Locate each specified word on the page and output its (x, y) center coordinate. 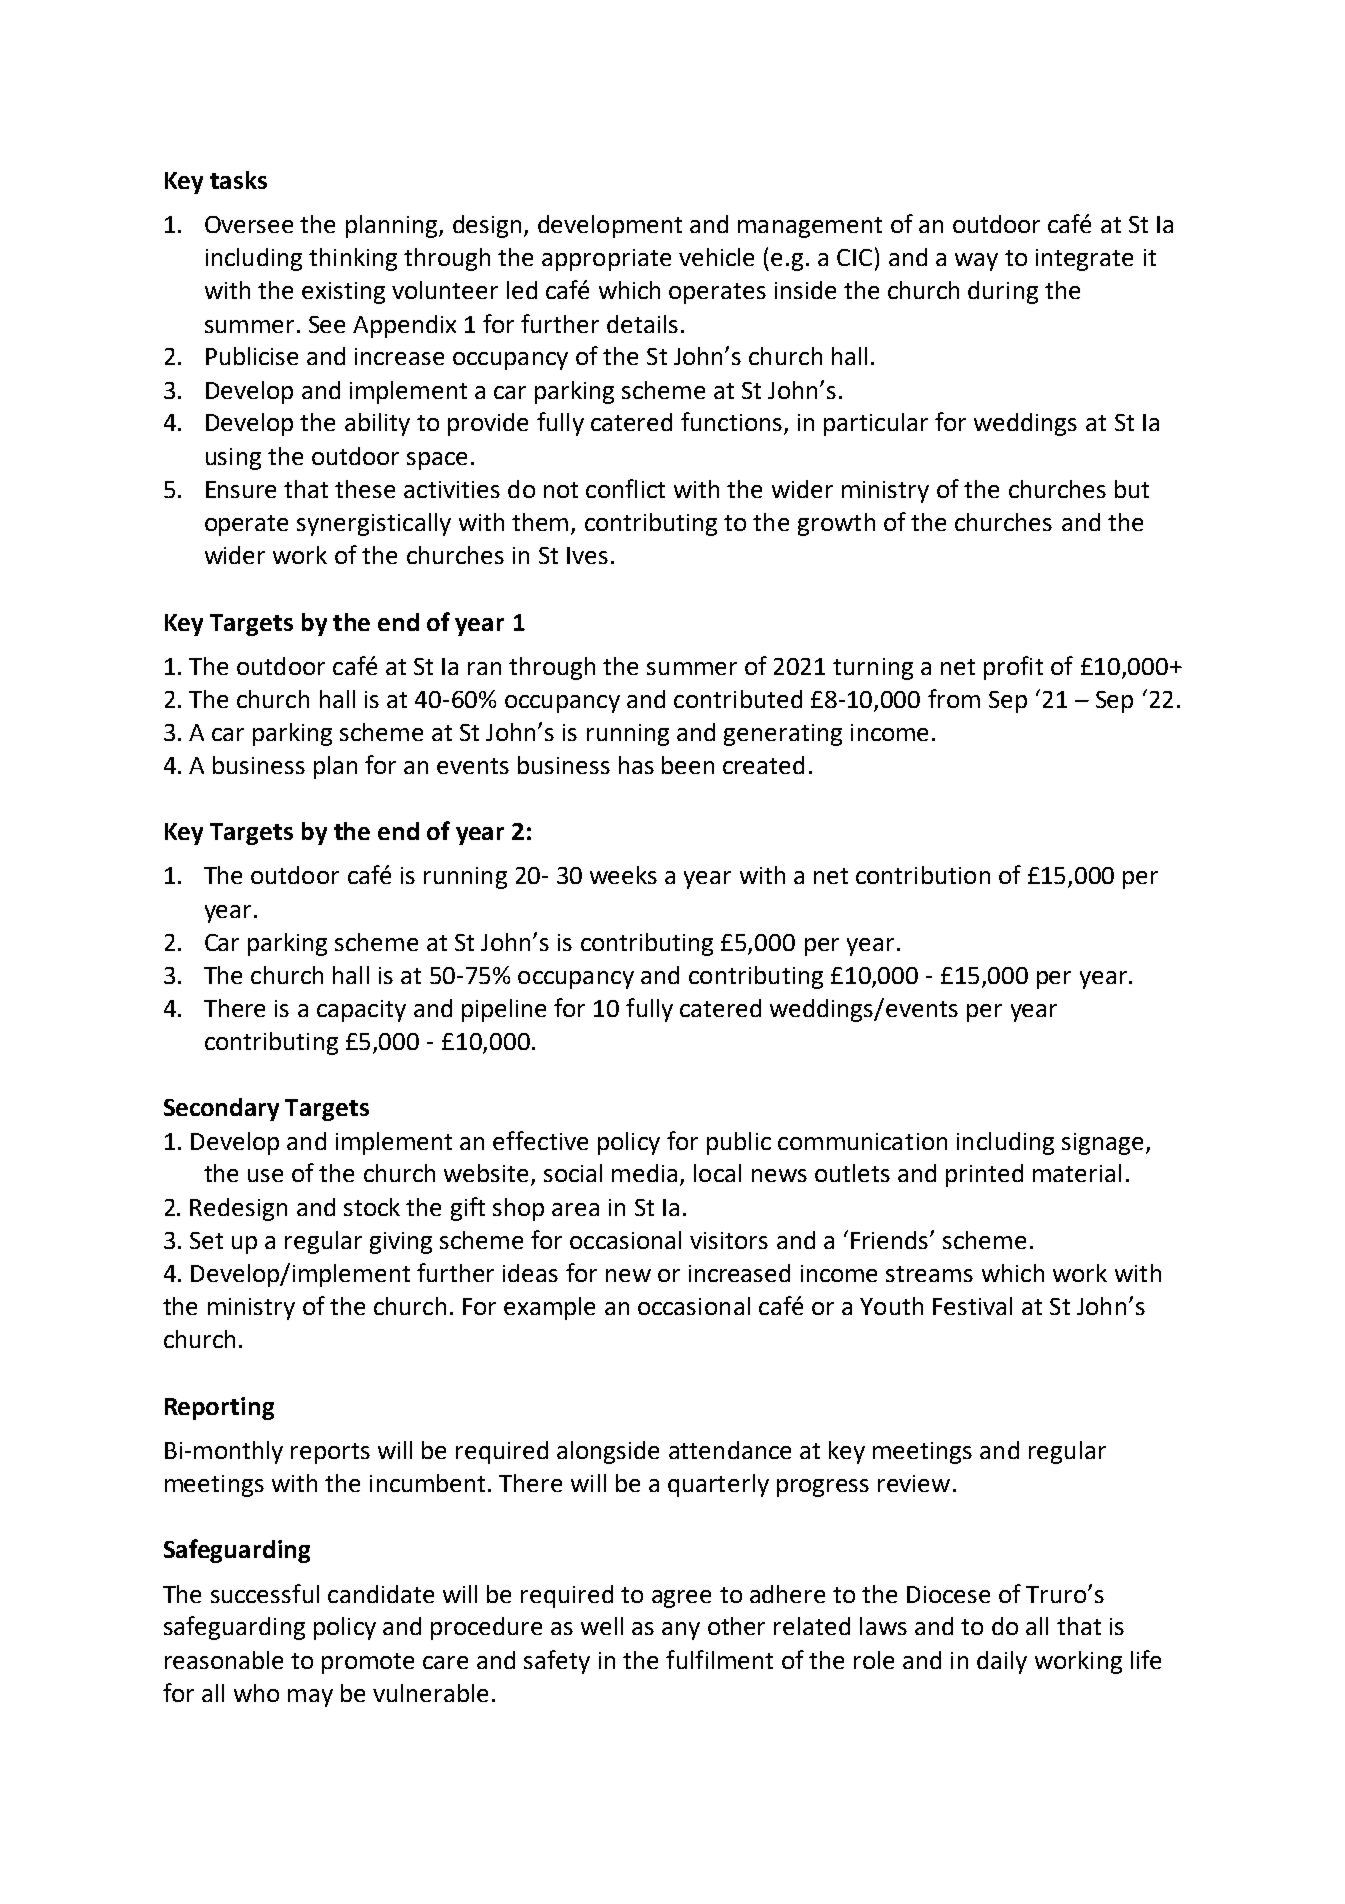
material (1077, 1173)
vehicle (716, 257)
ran (484, 668)
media (644, 1173)
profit (1013, 668)
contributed (738, 699)
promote (368, 1663)
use (265, 1175)
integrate (1084, 260)
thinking (353, 259)
